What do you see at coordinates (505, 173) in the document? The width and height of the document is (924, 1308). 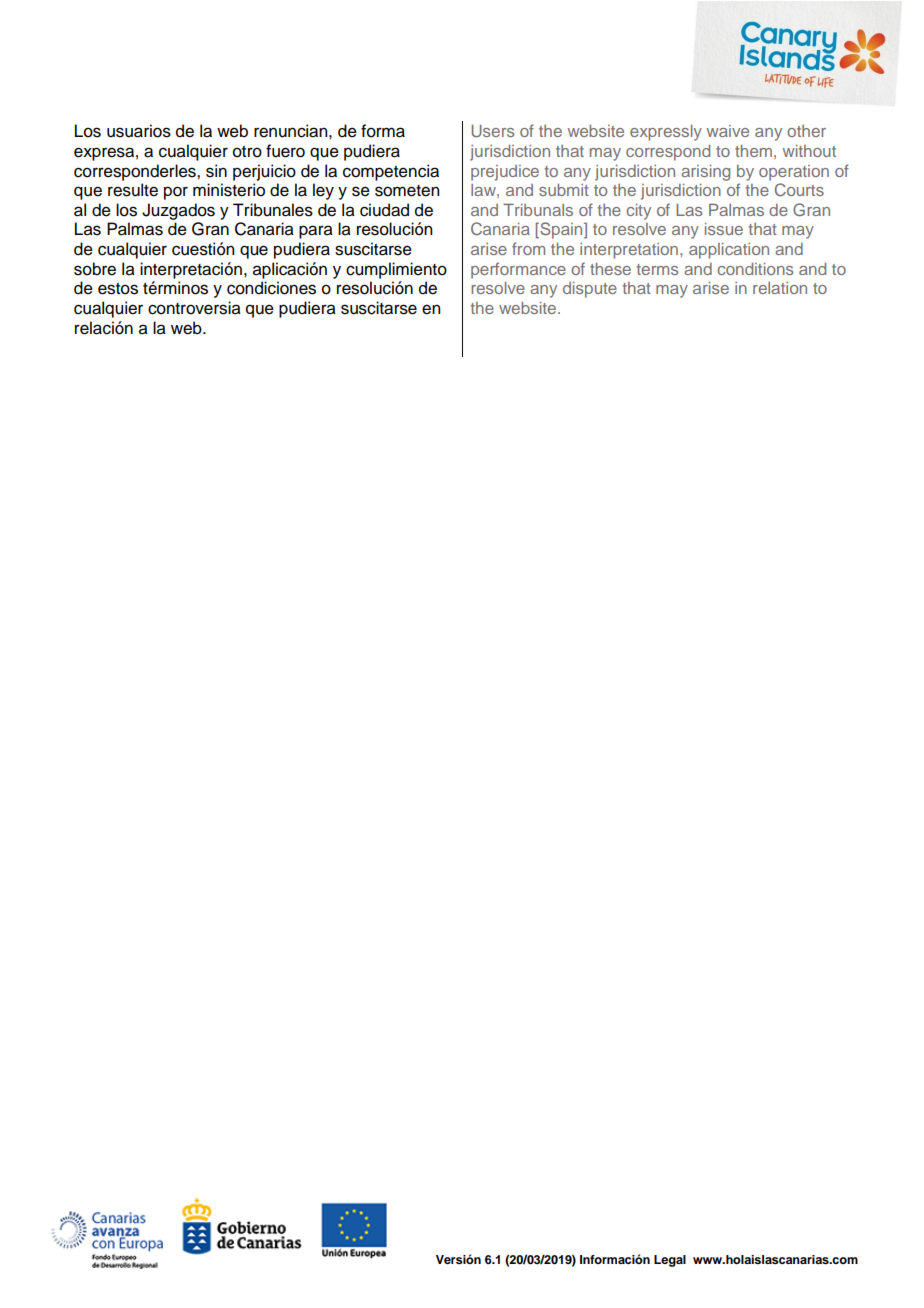 I see `prejudice` at bounding box center [505, 173].
